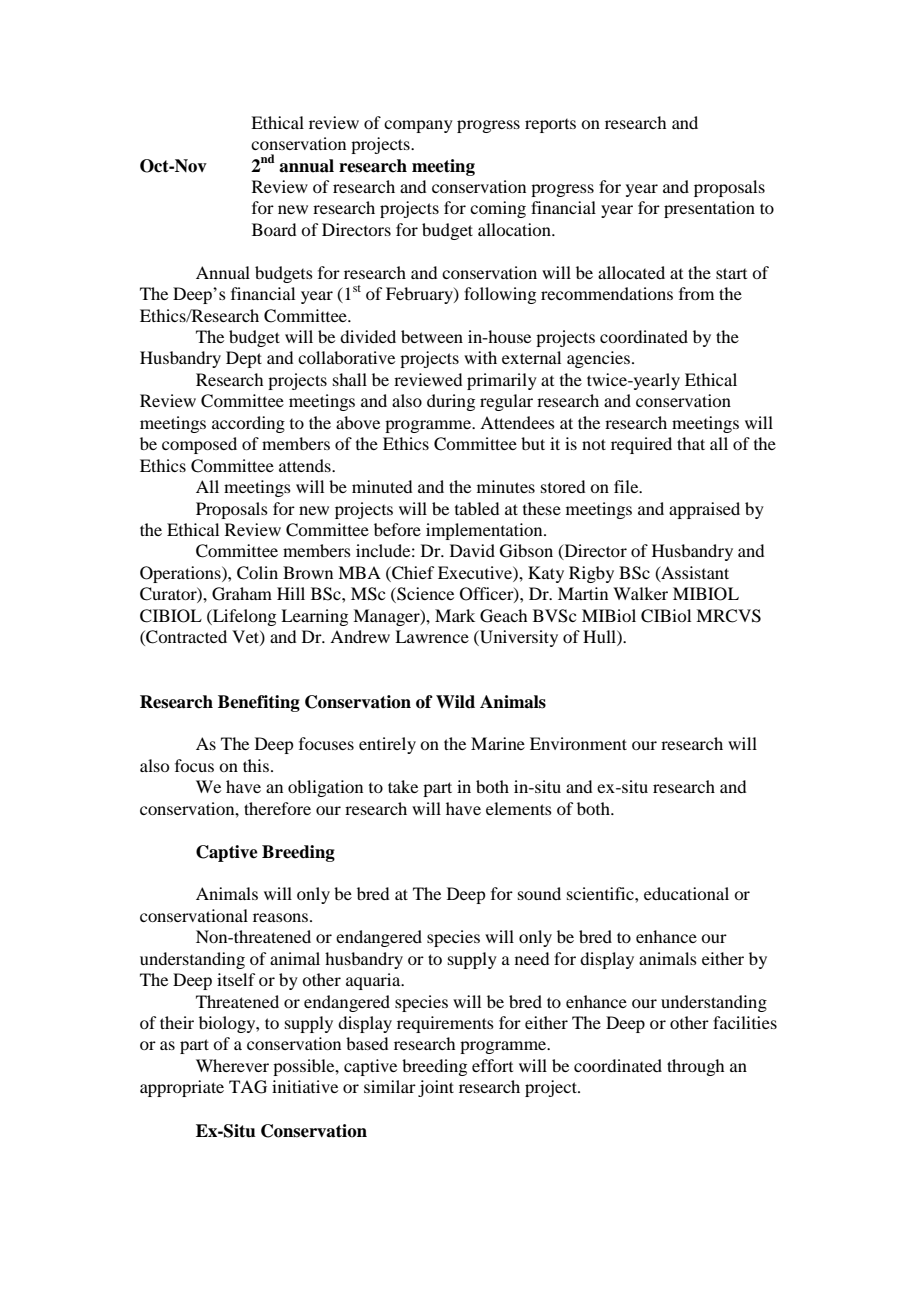  Describe the element at coordinates (243, 617) in the screenshot. I see `Lifelong` at that location.
